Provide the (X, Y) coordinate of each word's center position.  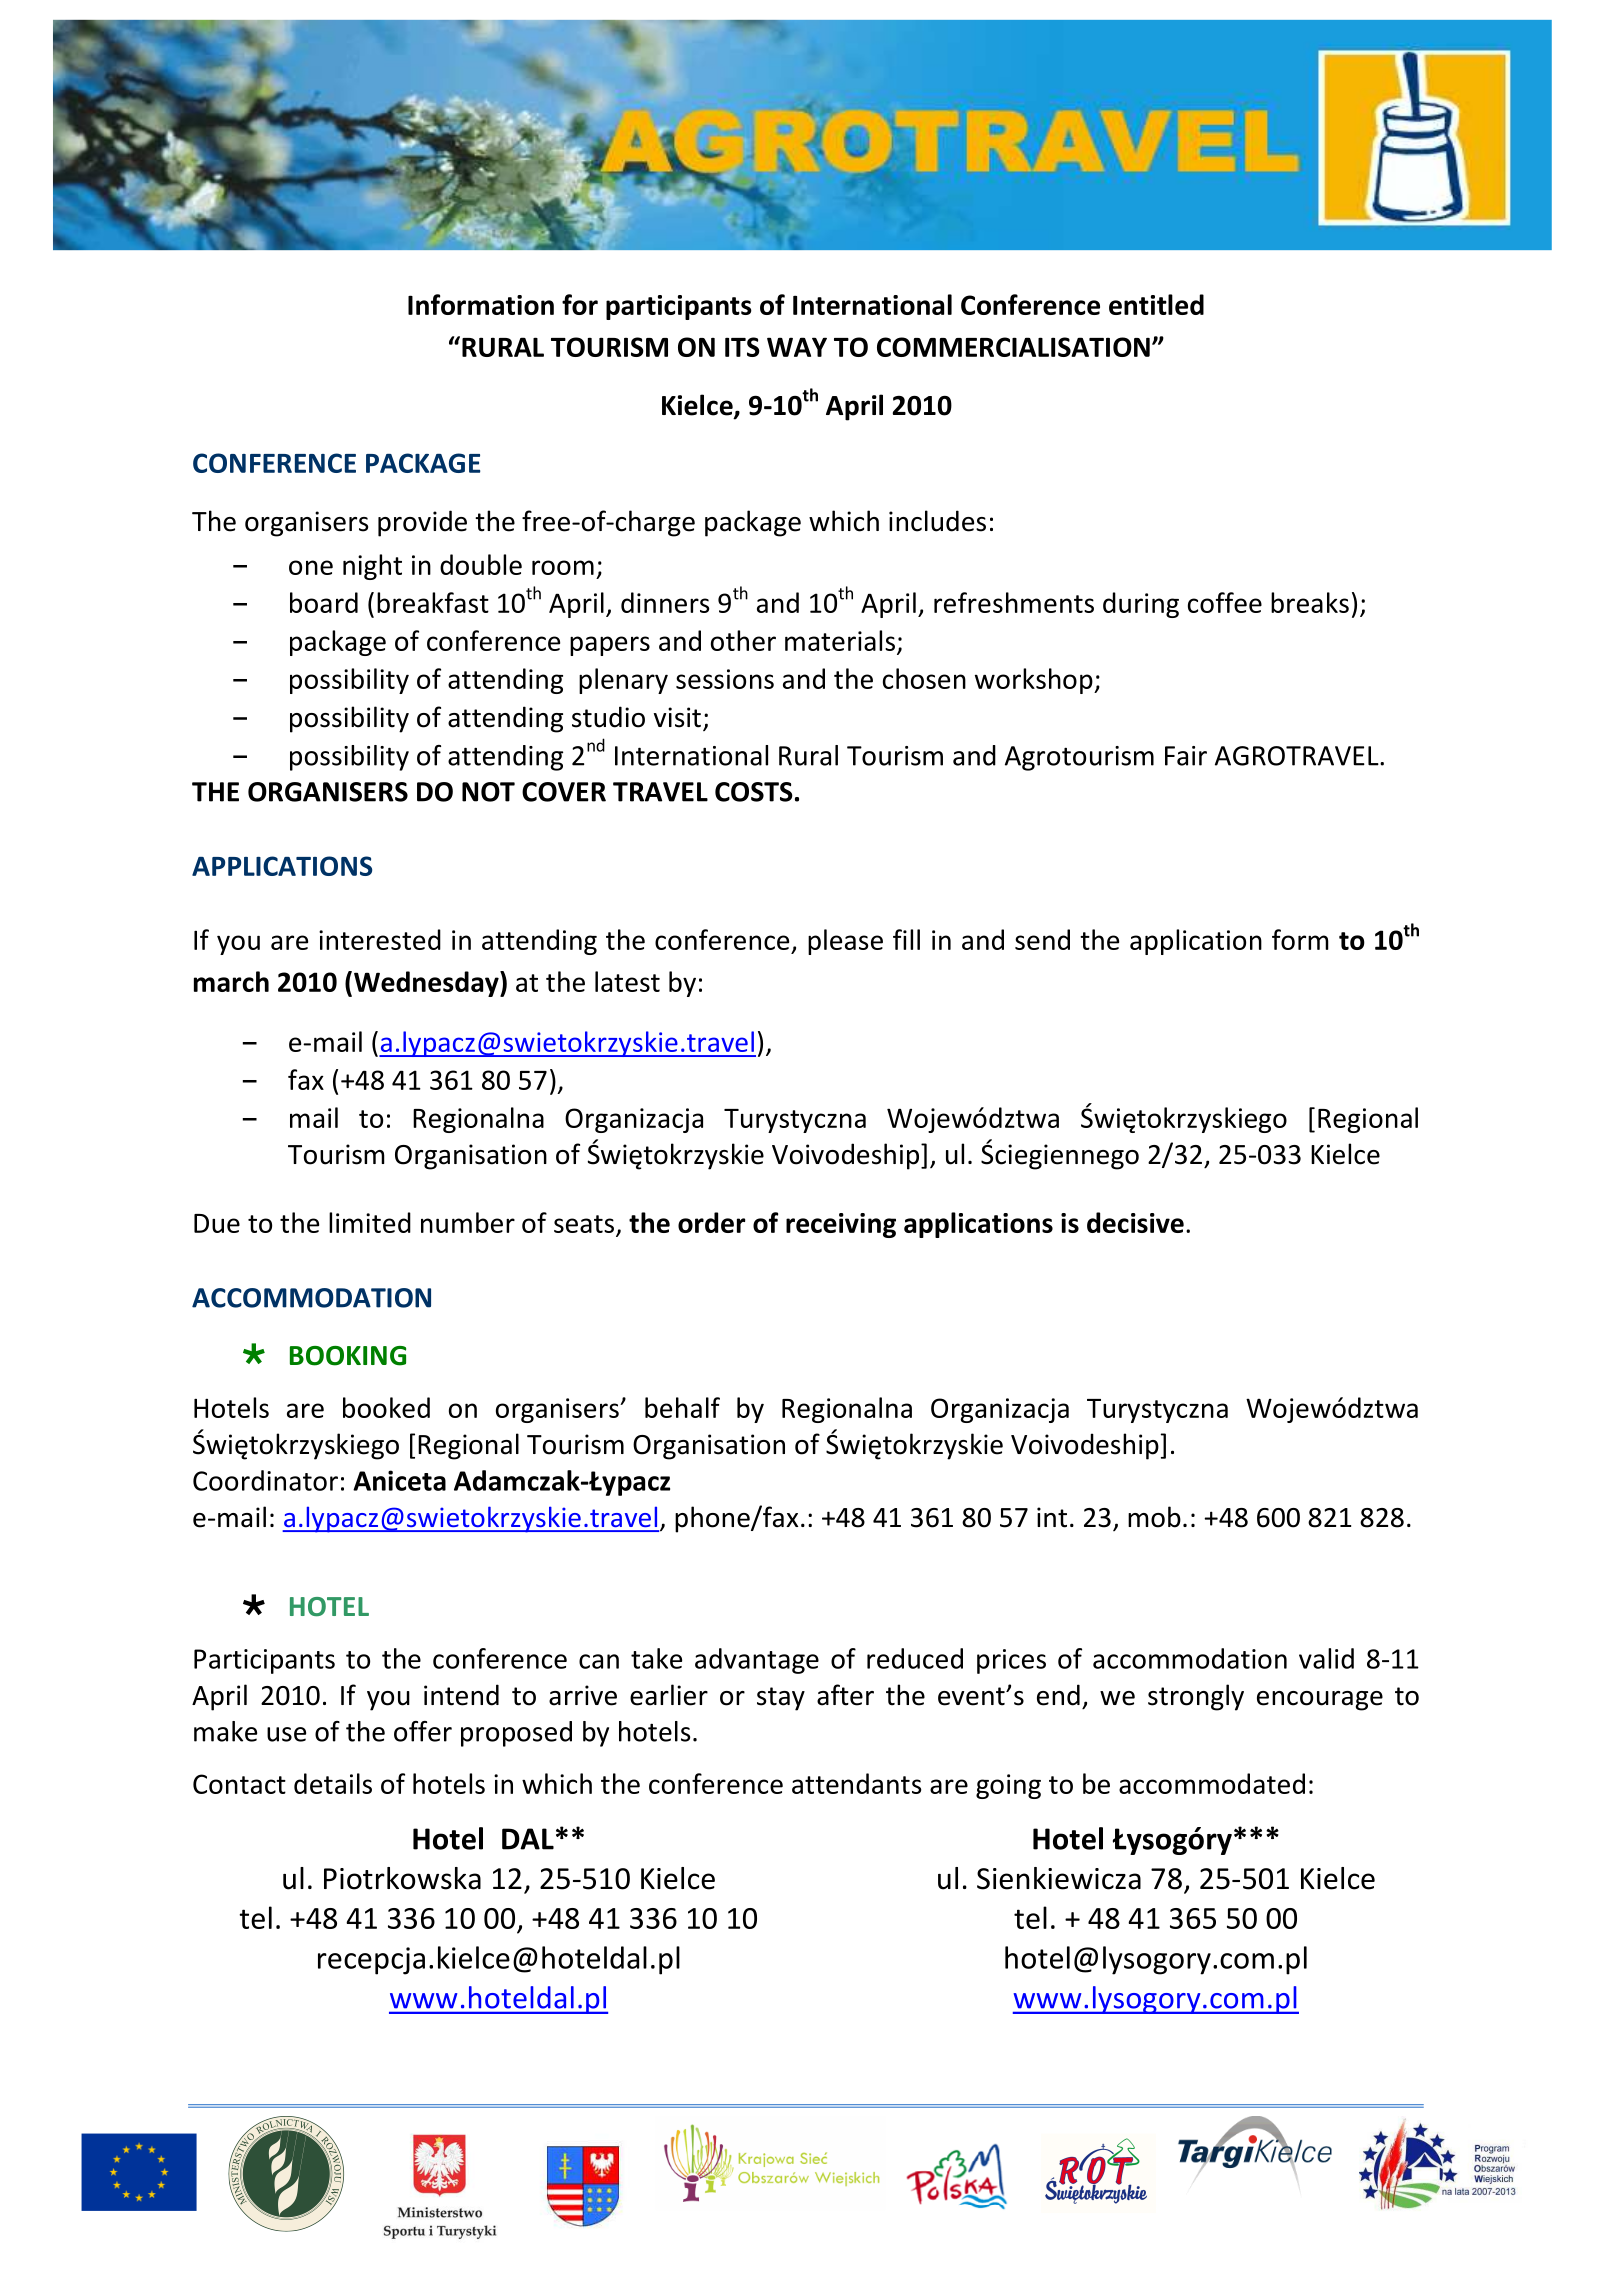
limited (370, 1222)
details (333, 1783)
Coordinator (265, 1480)
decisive (1135, 1222)
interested (380, 939)
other (743, 640)
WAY (797, 347)
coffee (1225, 602)
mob (1154, 1517)
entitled (1156, 304)
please (845, 942)
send (1042, 939)
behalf (682, 1407)
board (324, 602)
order (712, 1222)
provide (422, 523)
